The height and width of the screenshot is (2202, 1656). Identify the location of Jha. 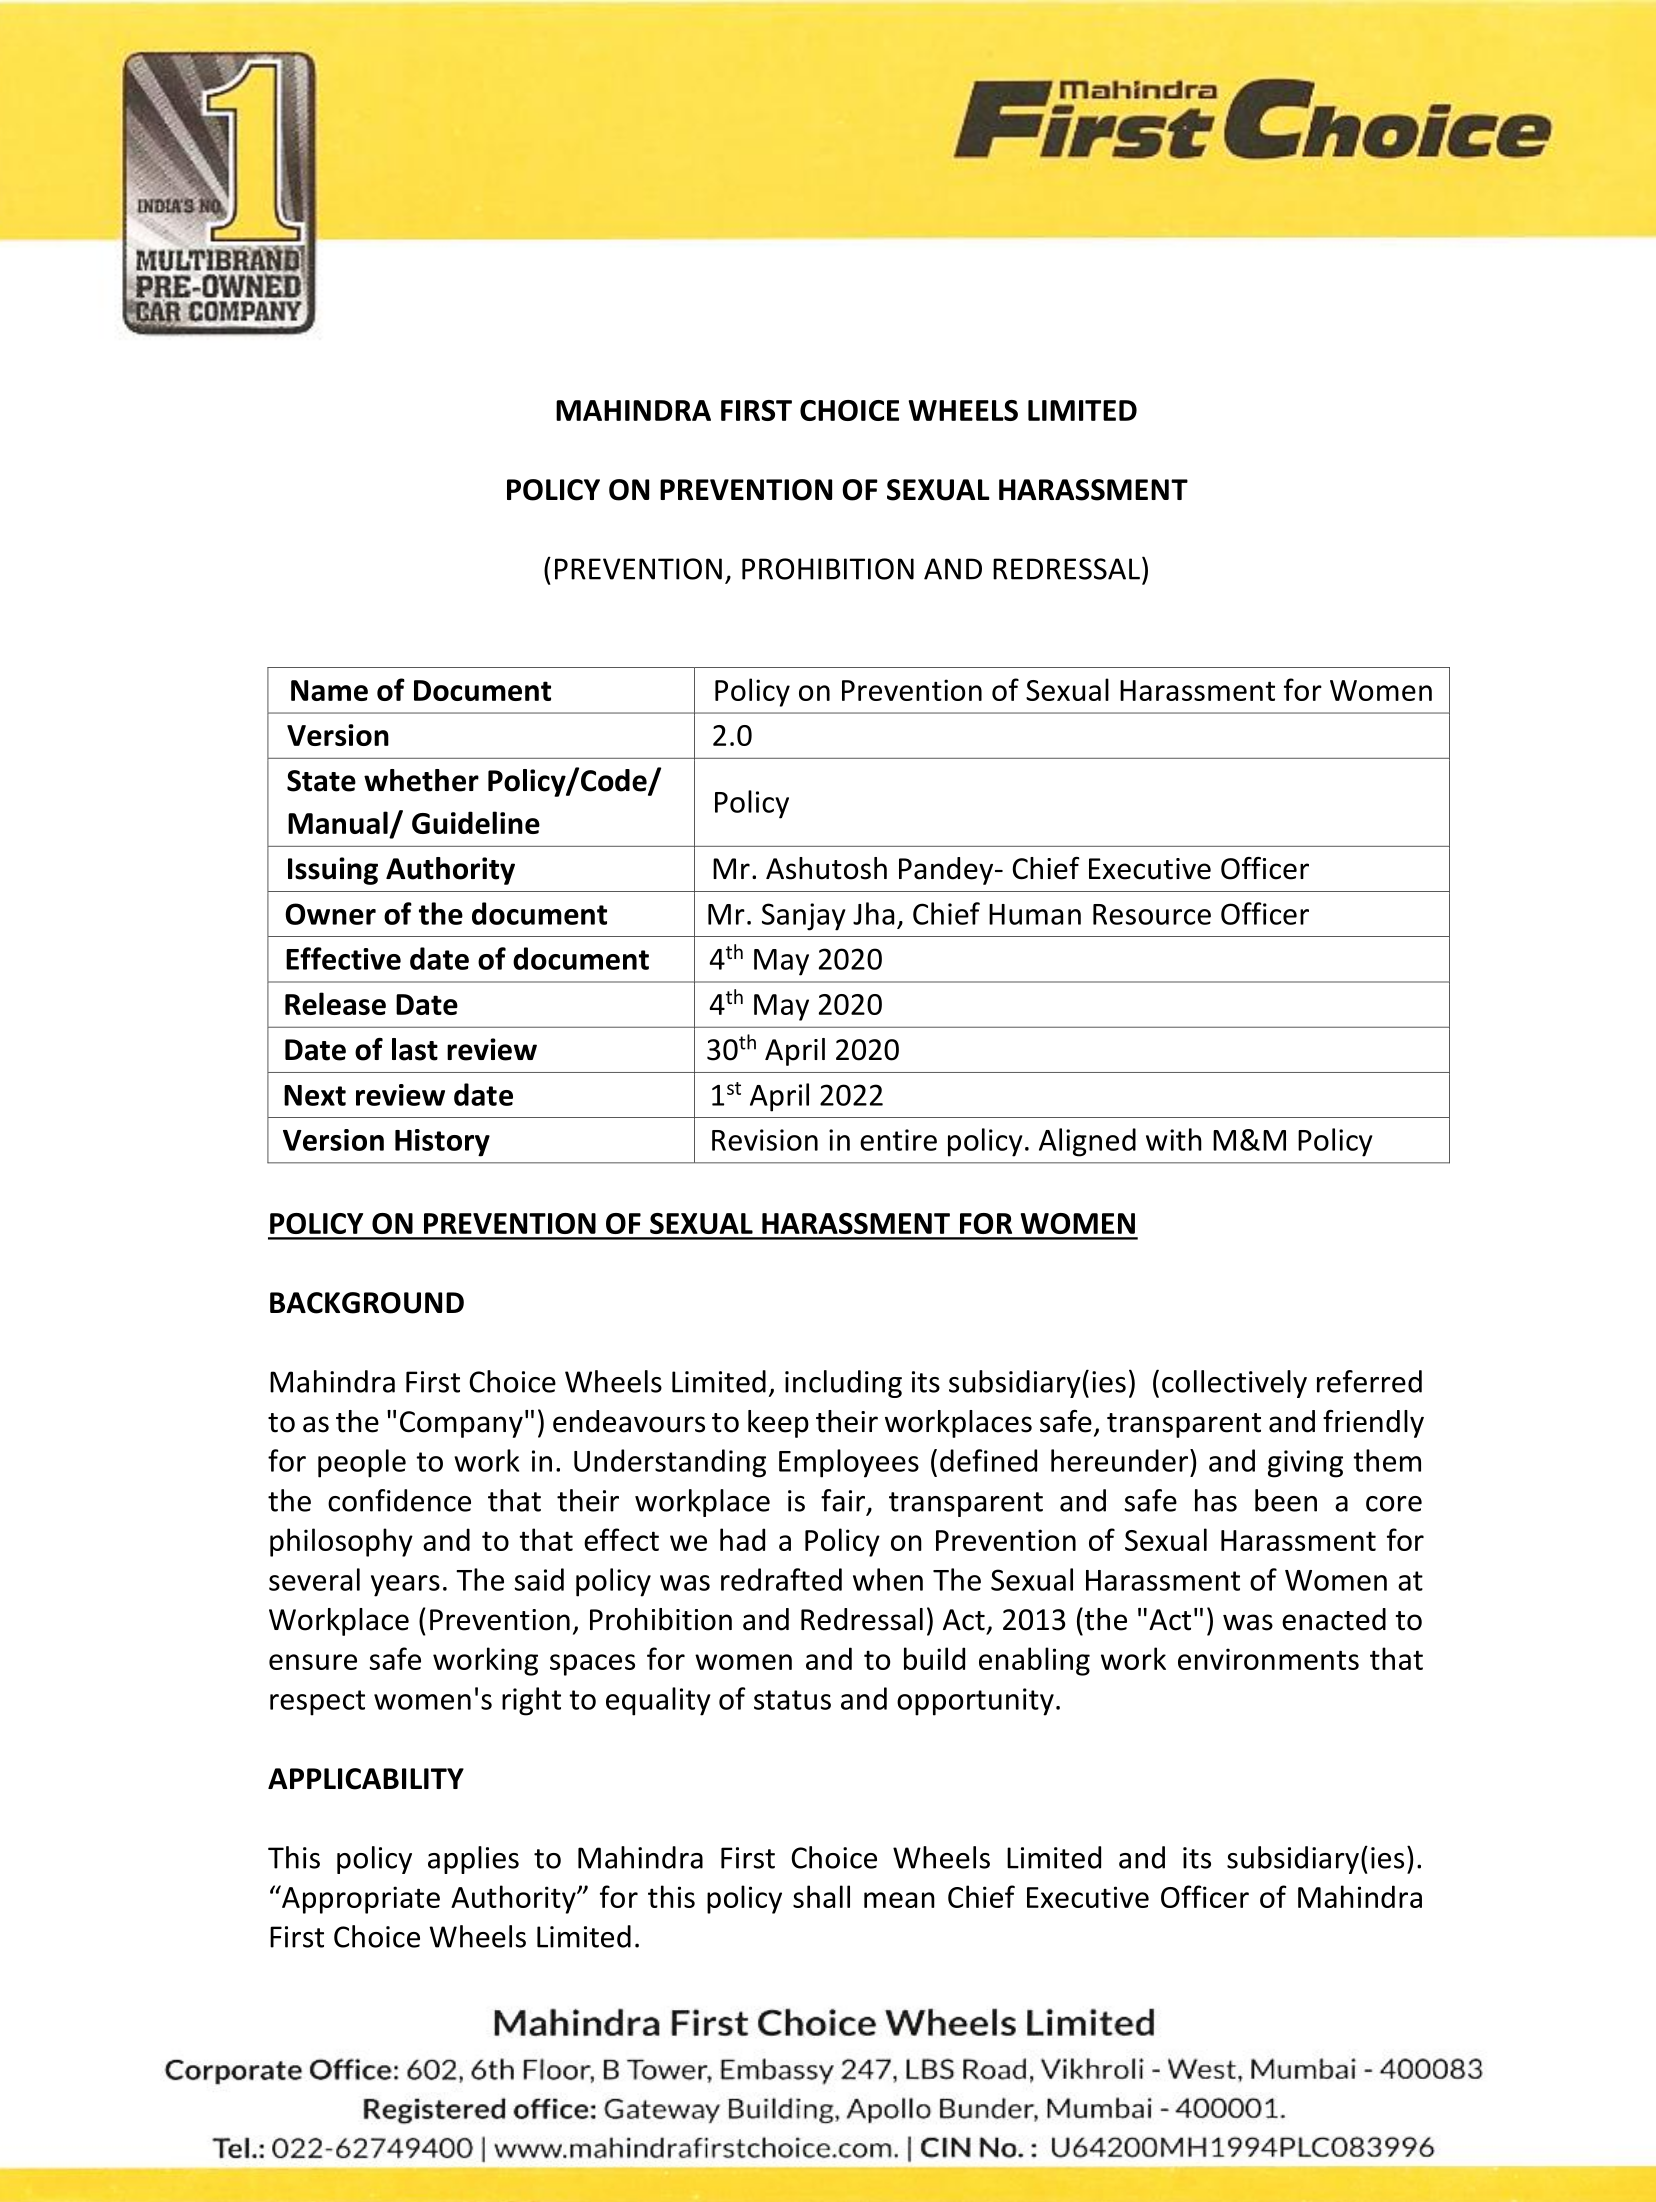
(873, 913).
